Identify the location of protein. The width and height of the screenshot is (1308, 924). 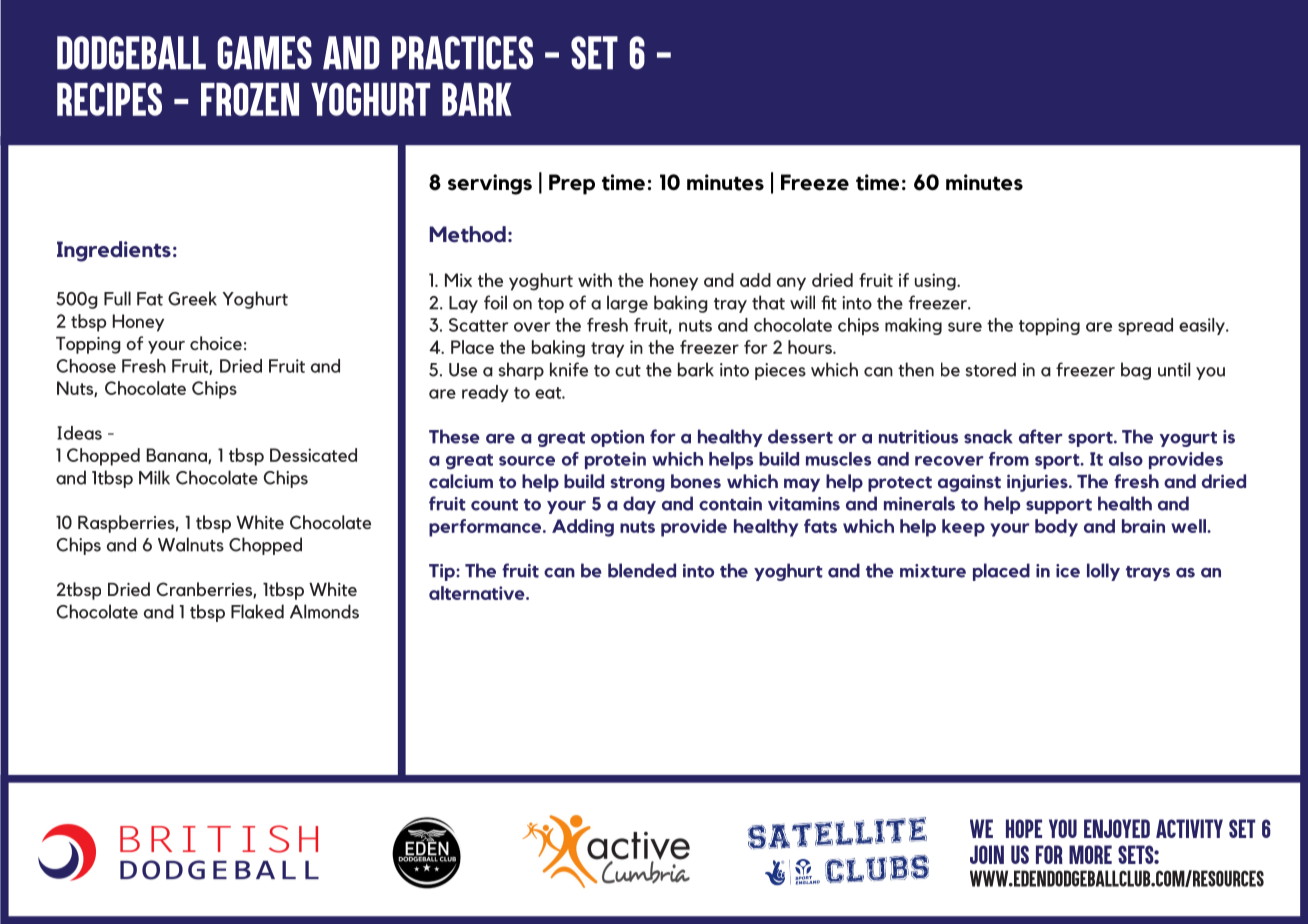
(615, 460).
